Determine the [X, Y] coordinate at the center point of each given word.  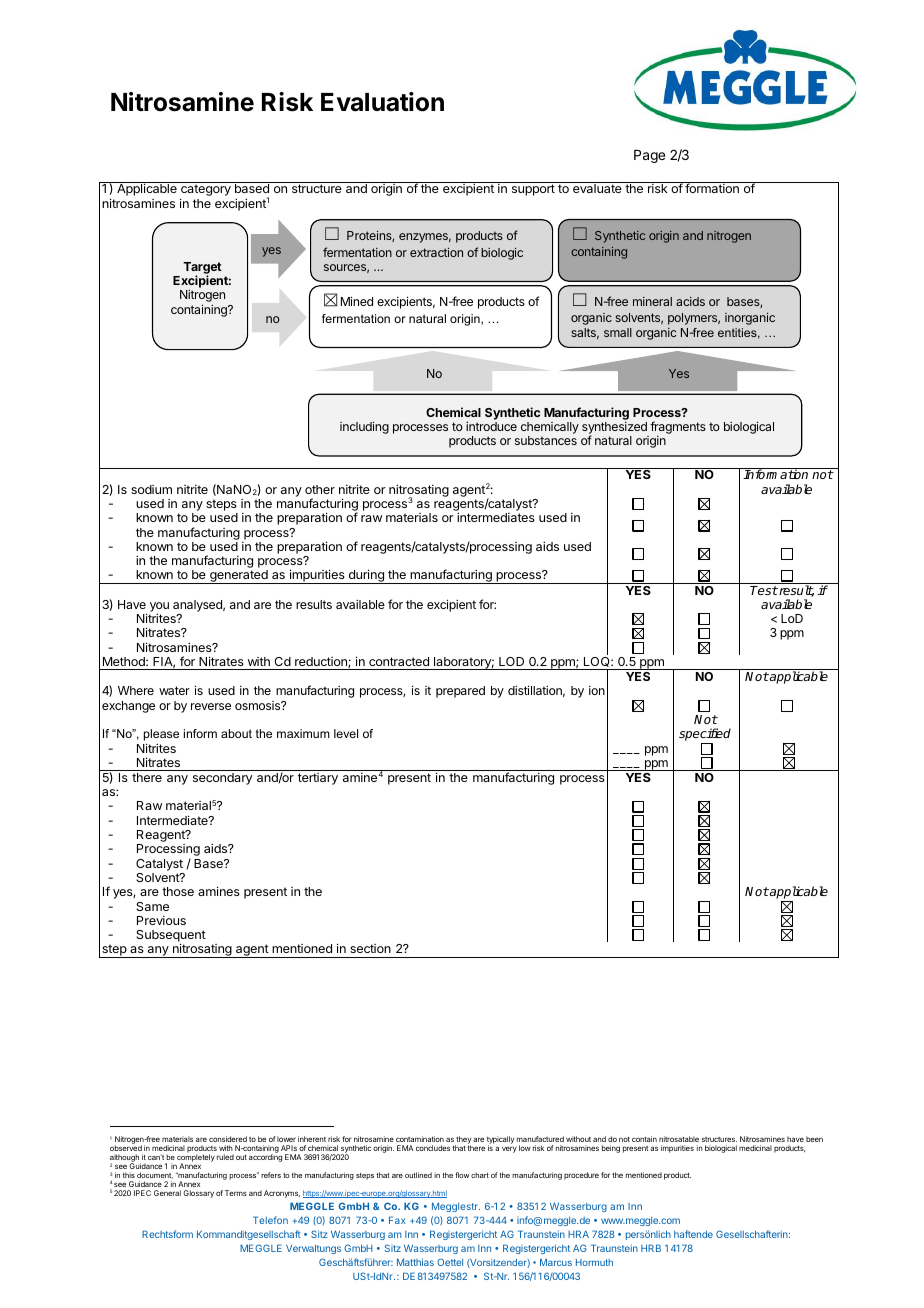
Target [202, 269]
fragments [677, 429]
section [370, 948]
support [533, 190]
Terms [236, 1193]
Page [649, 156]
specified [705, 736]
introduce [491, 426]
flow [462, 1175]
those [178, 891]
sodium [151, 489]
